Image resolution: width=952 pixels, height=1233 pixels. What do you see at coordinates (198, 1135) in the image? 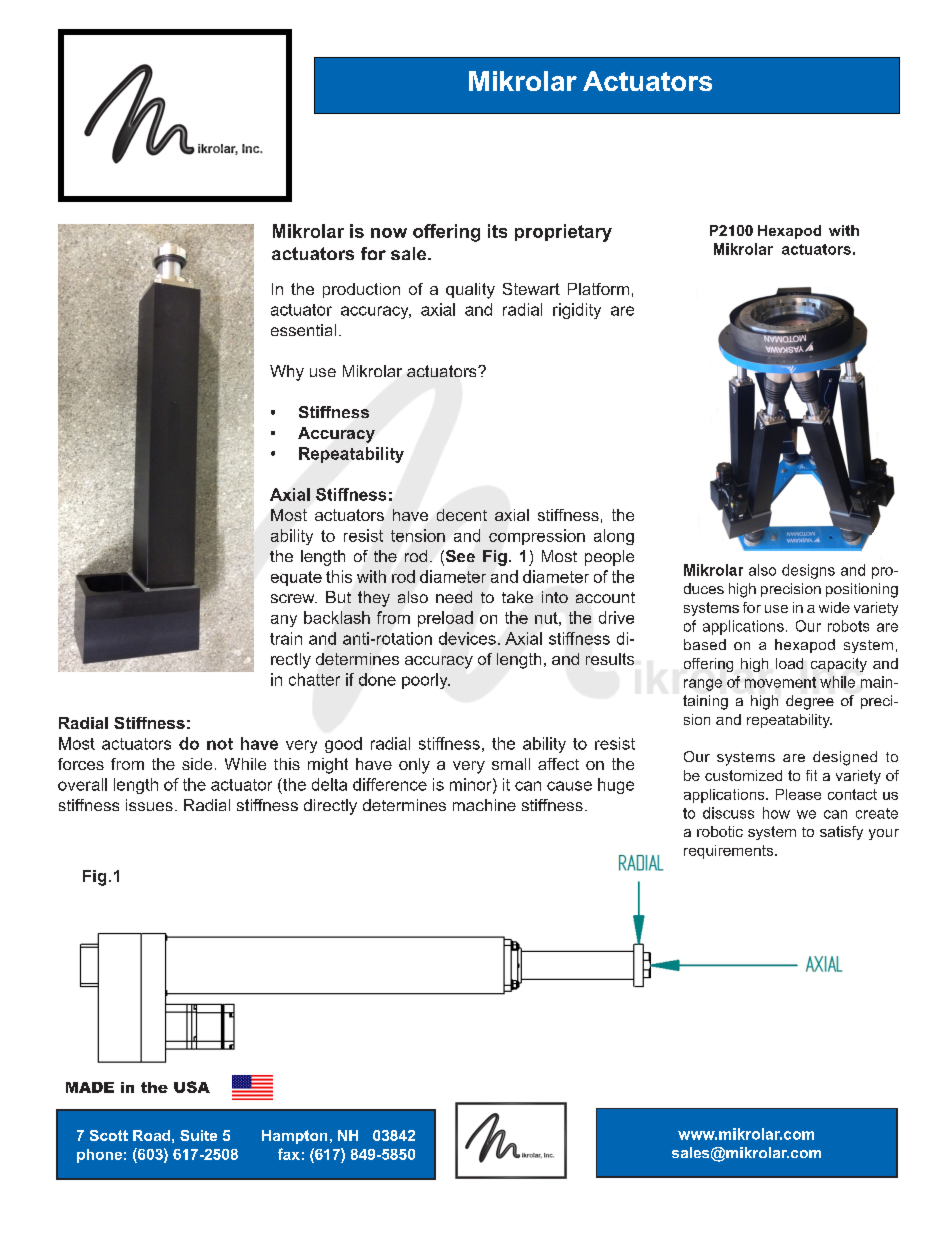
I see `Suite` at bounding box center [198, 1135].
